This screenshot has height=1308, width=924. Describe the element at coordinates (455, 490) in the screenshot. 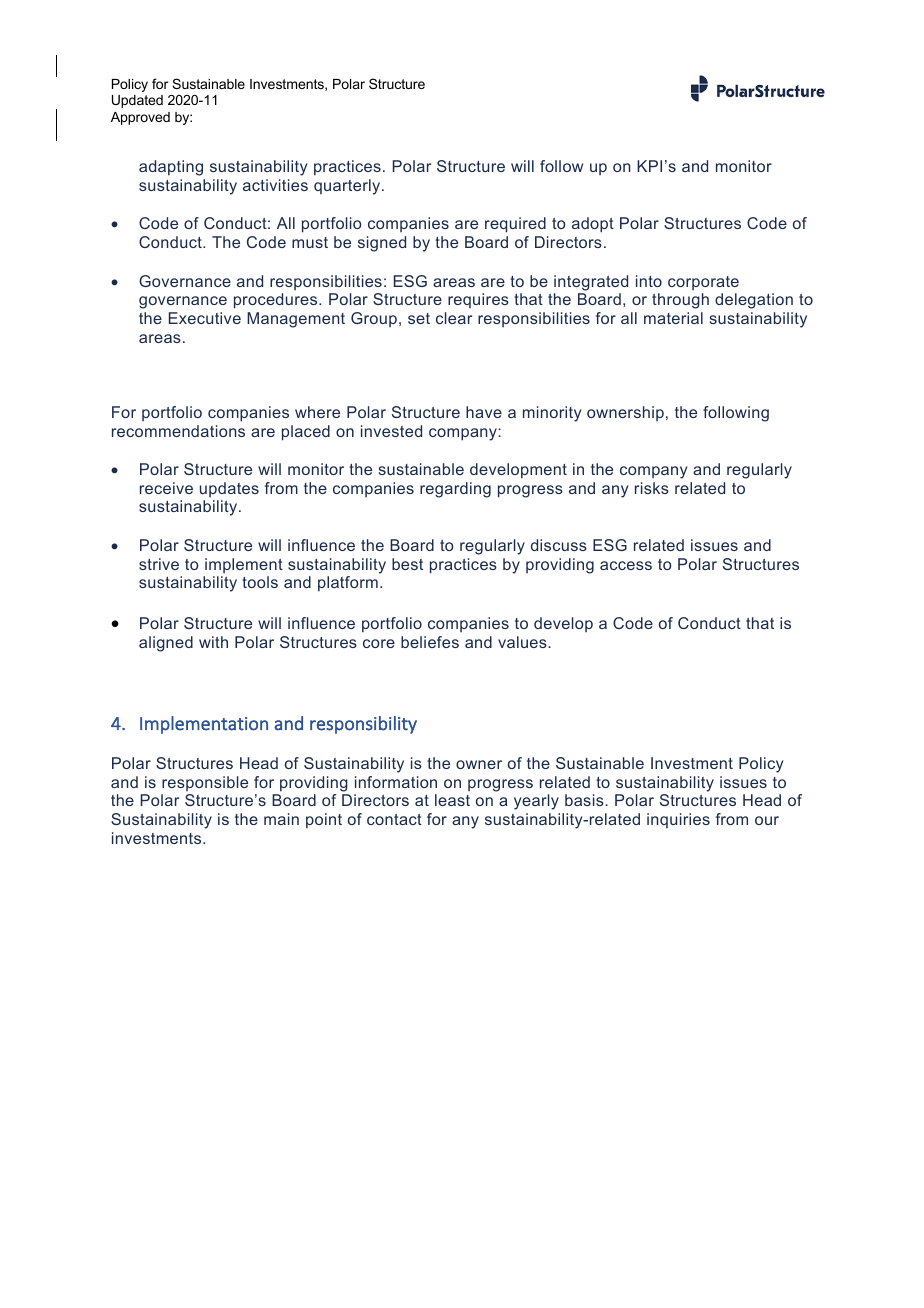

I see `regarding` at that location.
